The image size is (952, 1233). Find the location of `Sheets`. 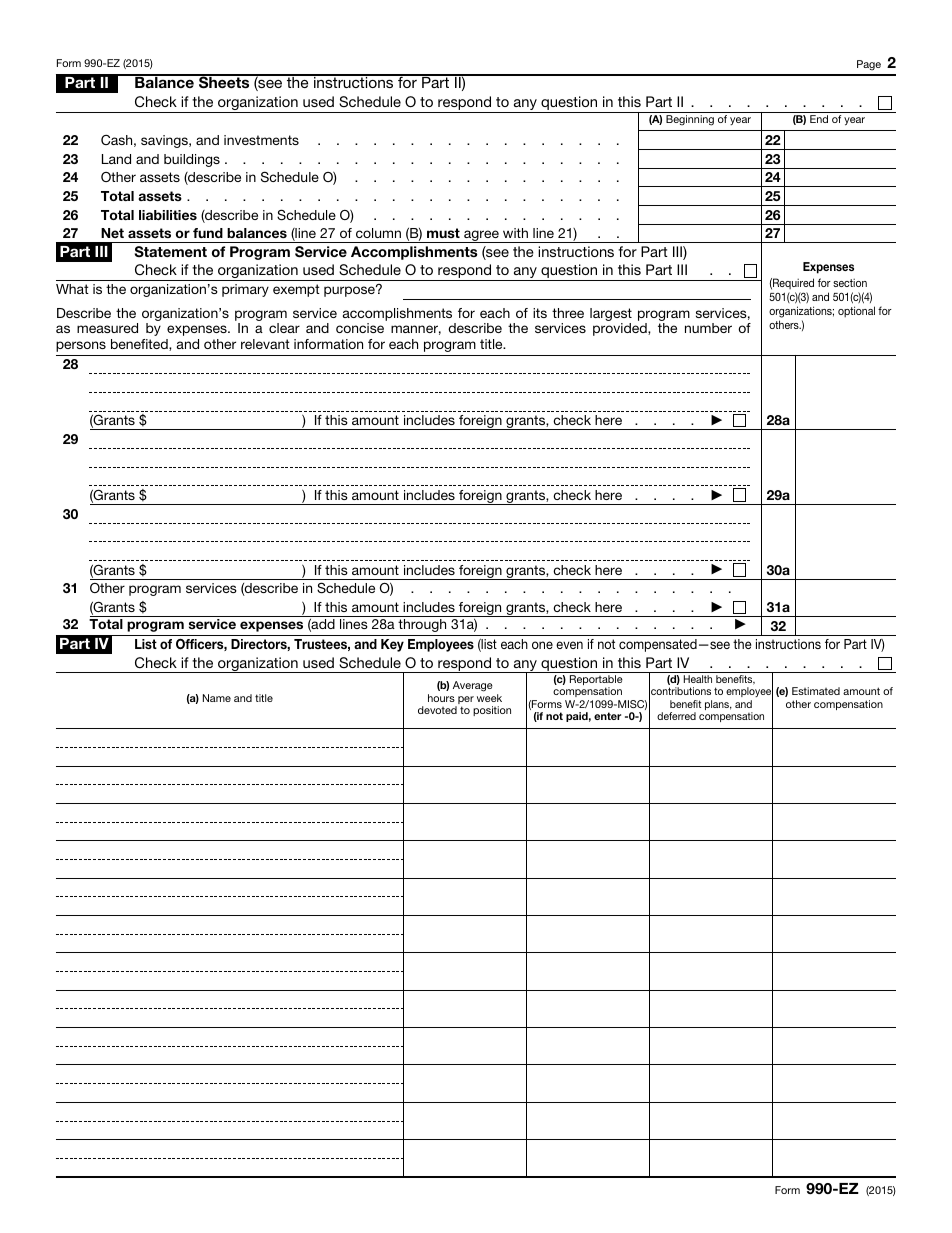

Sheets is located at coordinates (224, 82).
